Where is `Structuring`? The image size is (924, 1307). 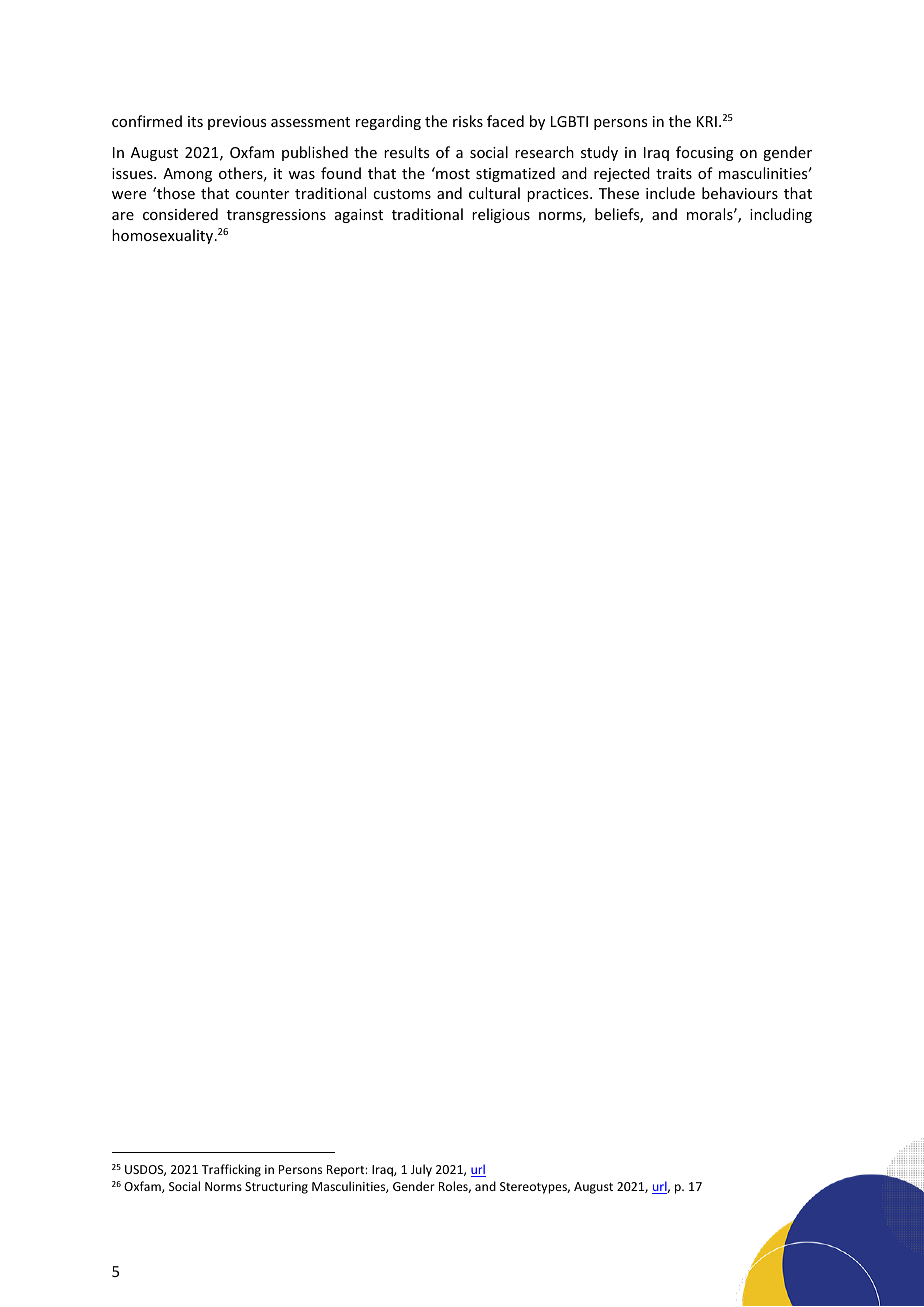
Structuring is located at coordinates (276, 1188).
